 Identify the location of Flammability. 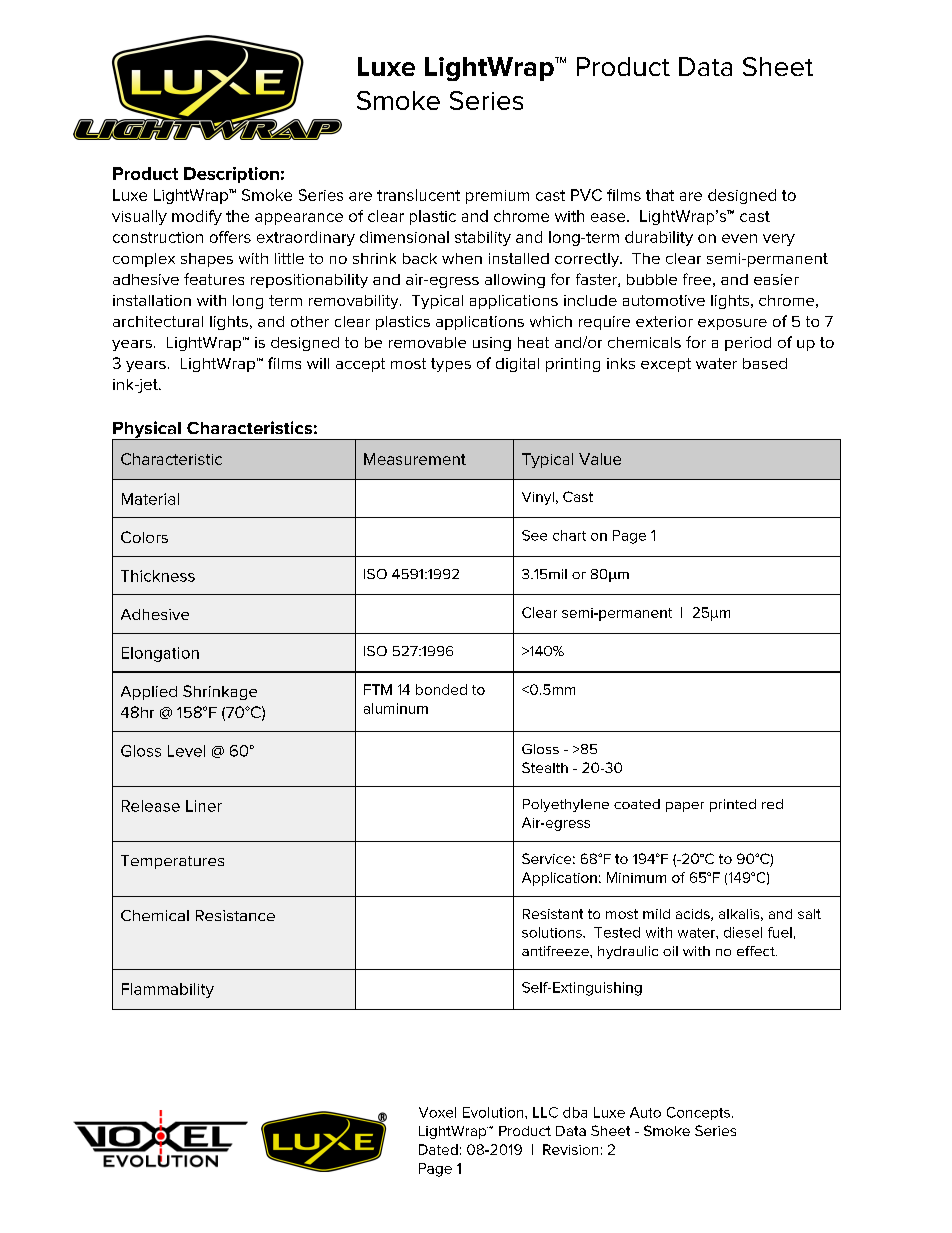
(168, 990).
